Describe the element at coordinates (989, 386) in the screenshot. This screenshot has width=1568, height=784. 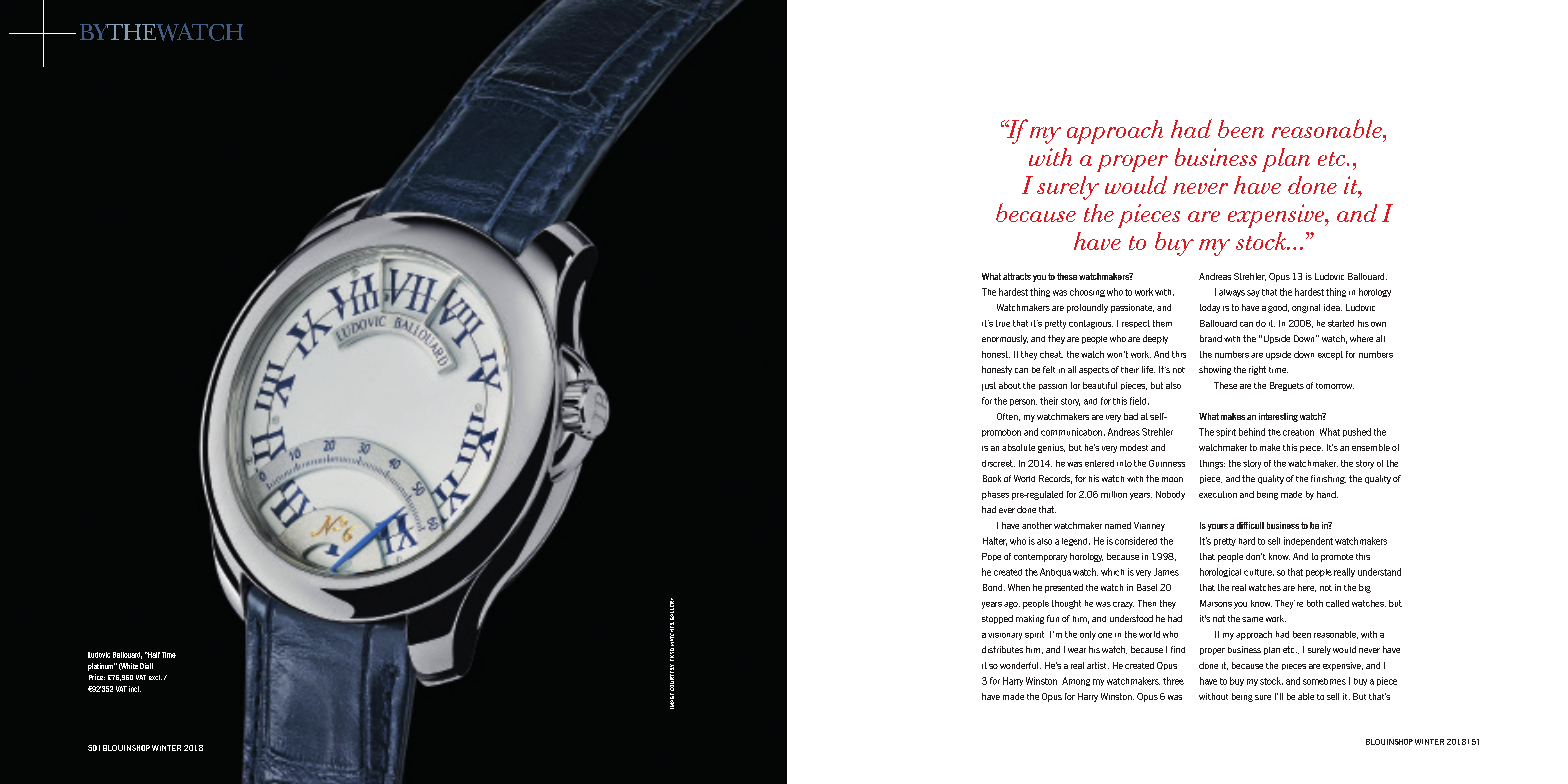
I see `just` at that location.
